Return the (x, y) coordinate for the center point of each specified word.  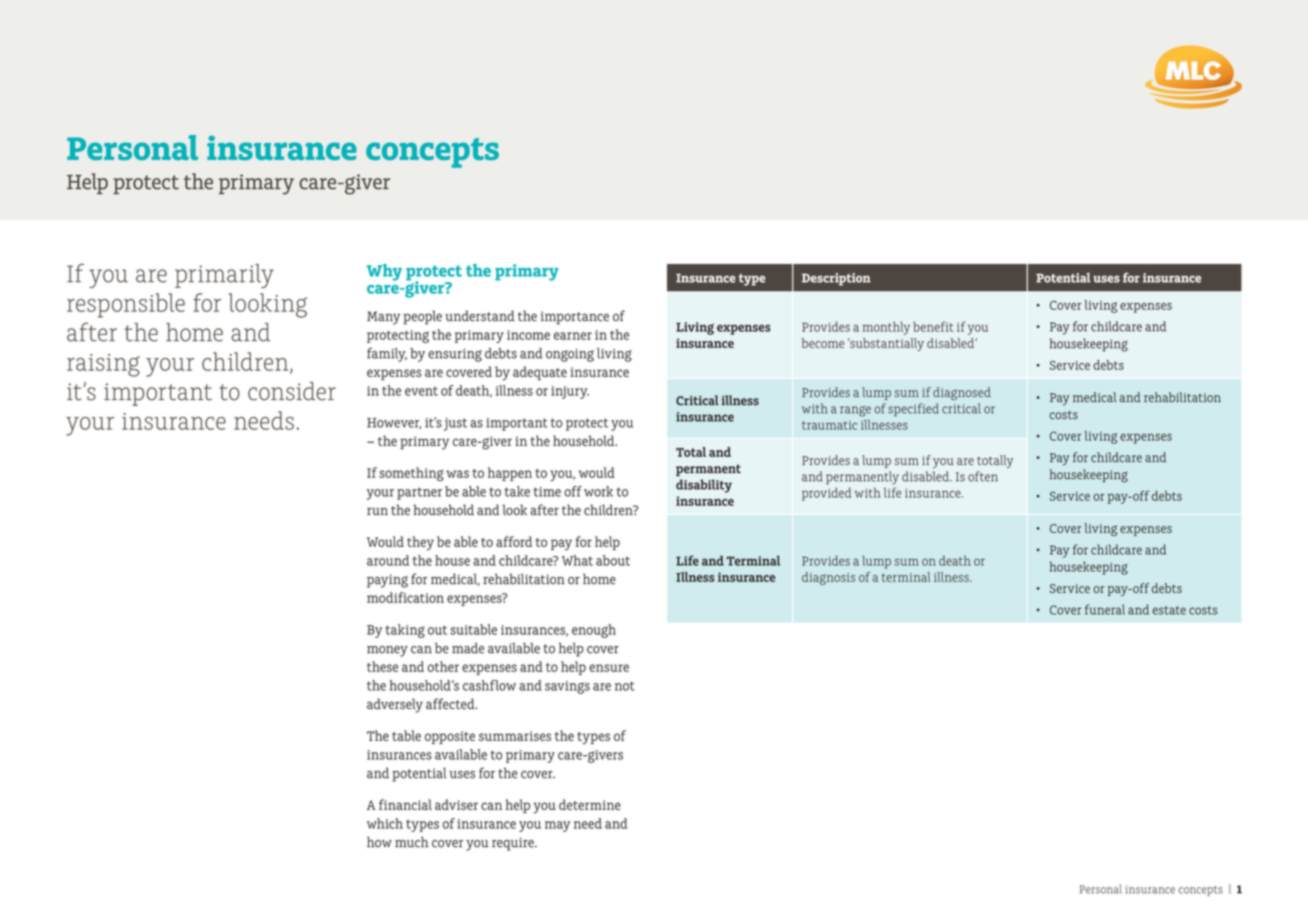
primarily (224, 276)
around (388, 560)
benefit (933, 326)
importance (575, 318)
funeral (1105, 609)
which (385, 823)
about (613, 560)
